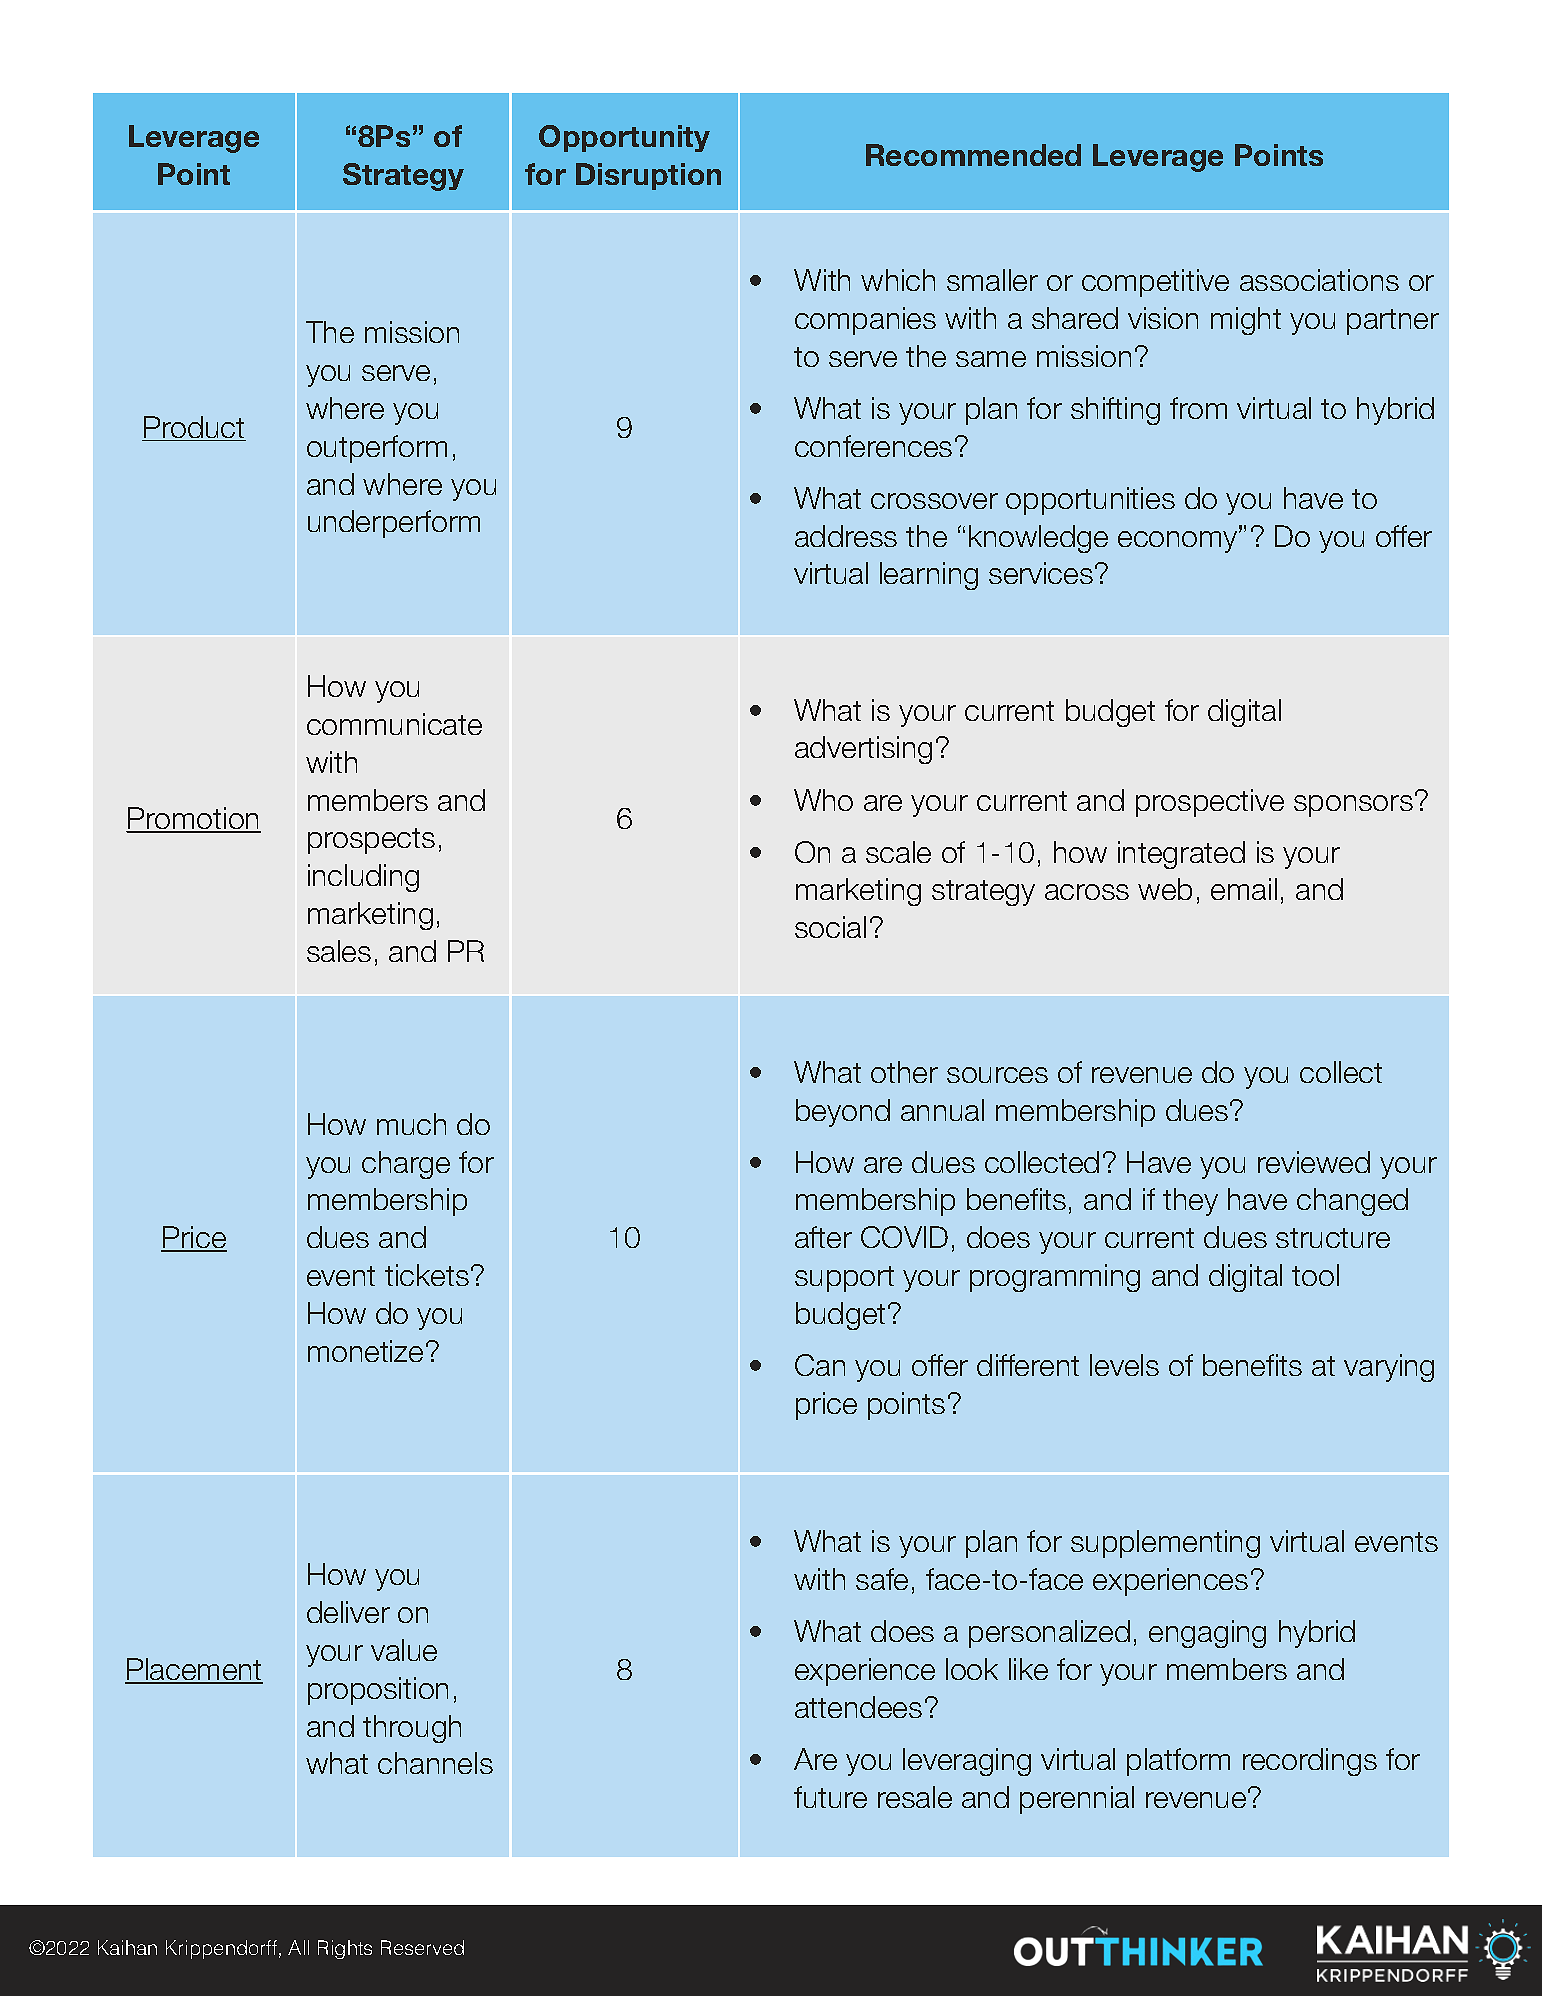 Image resolution: width=1542 pixels, height=1996 pixels. I want to click on future, so click(830, 1797).
